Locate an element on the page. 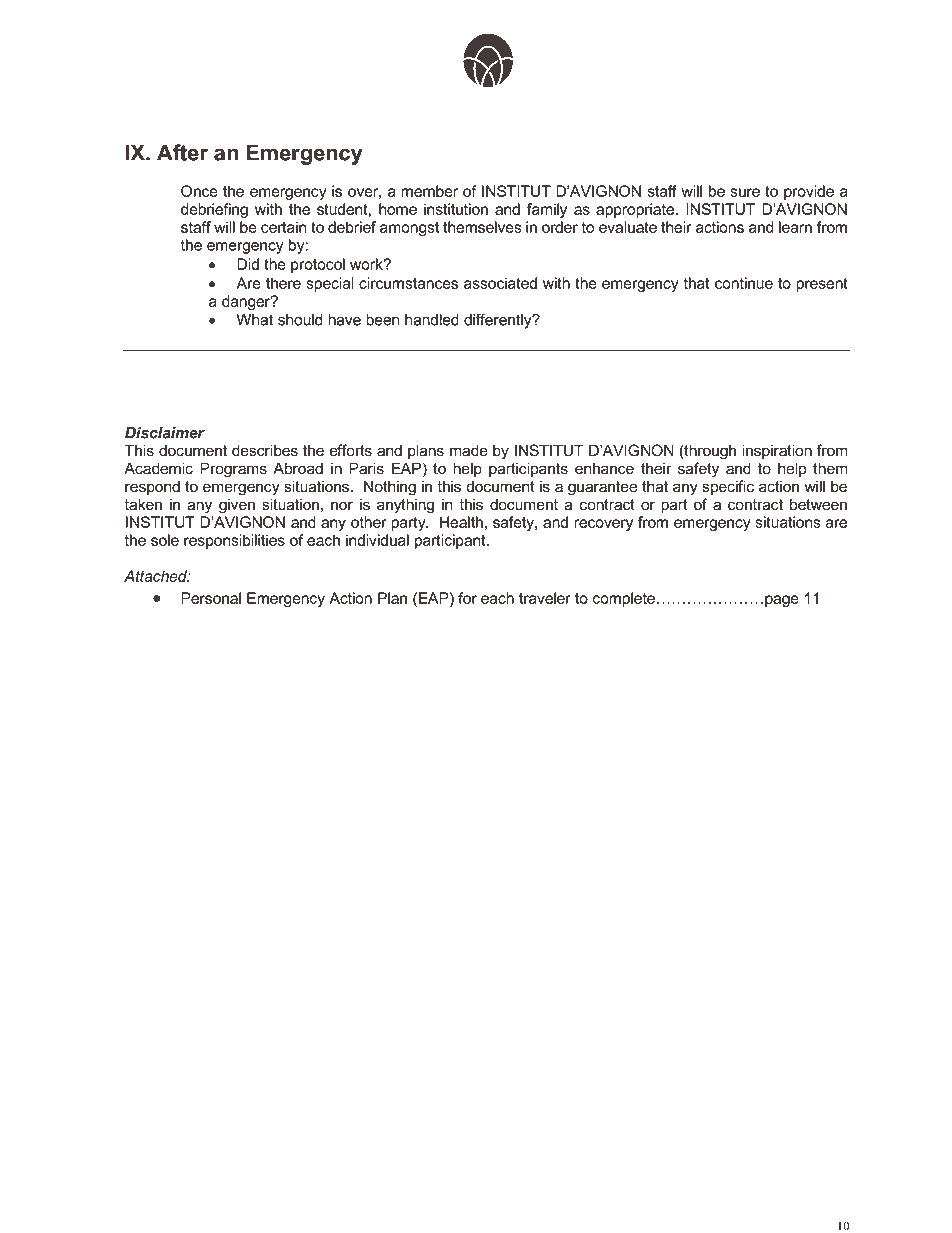 This page has width=952, height=1233. traveler is located at coordinates (545, 598).
